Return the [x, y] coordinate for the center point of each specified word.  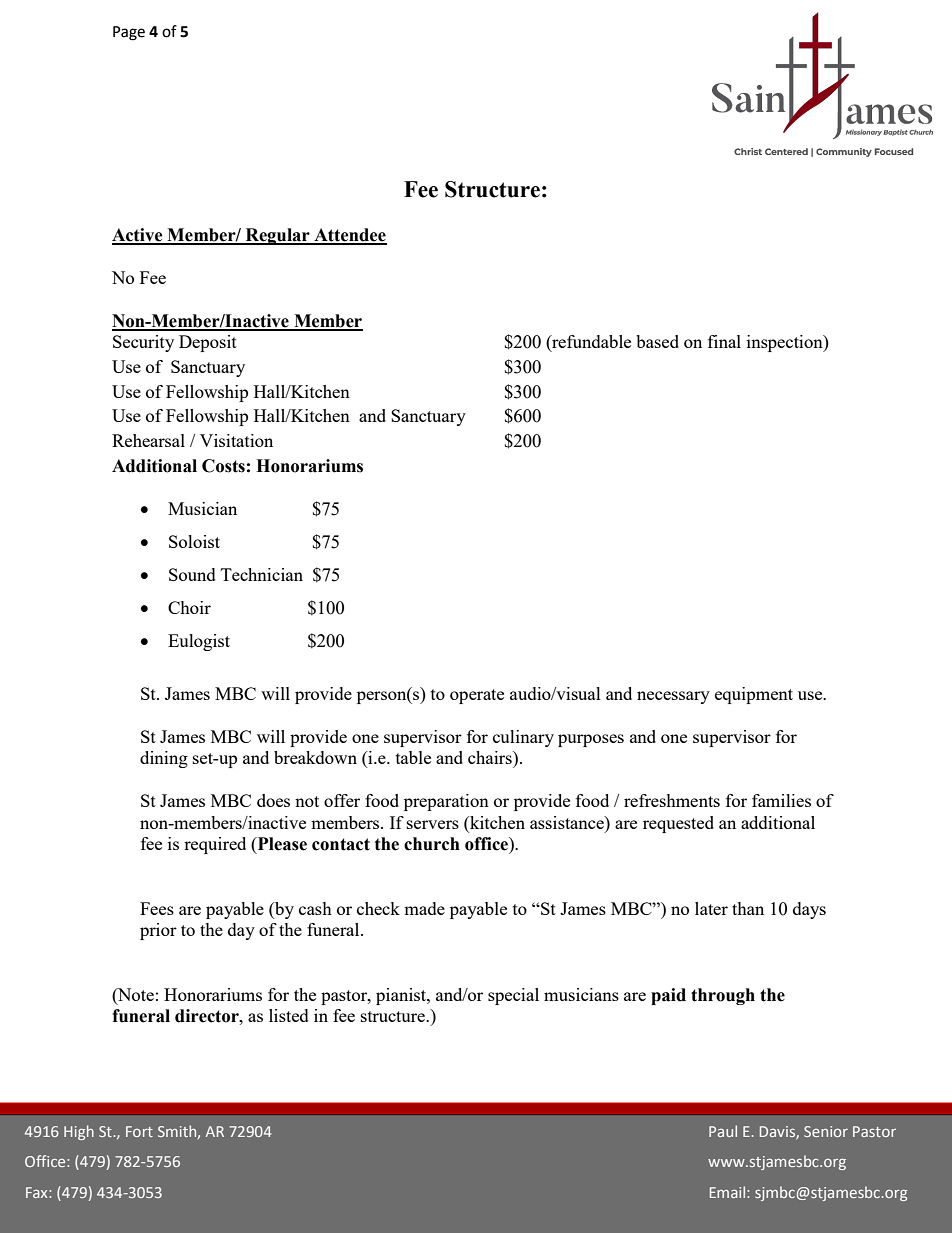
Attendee [349, 236]
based [657, 341]
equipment [754, 695]
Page [129, 33]
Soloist [194, 541]
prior [158, 931]
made [424, 908]
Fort [139, 1131]
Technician [262, 574]
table [413, 757]
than [748, 908]
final [724, 341]
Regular [278, 236]
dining [164, 759]
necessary [673, 697]
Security [143, 343]
